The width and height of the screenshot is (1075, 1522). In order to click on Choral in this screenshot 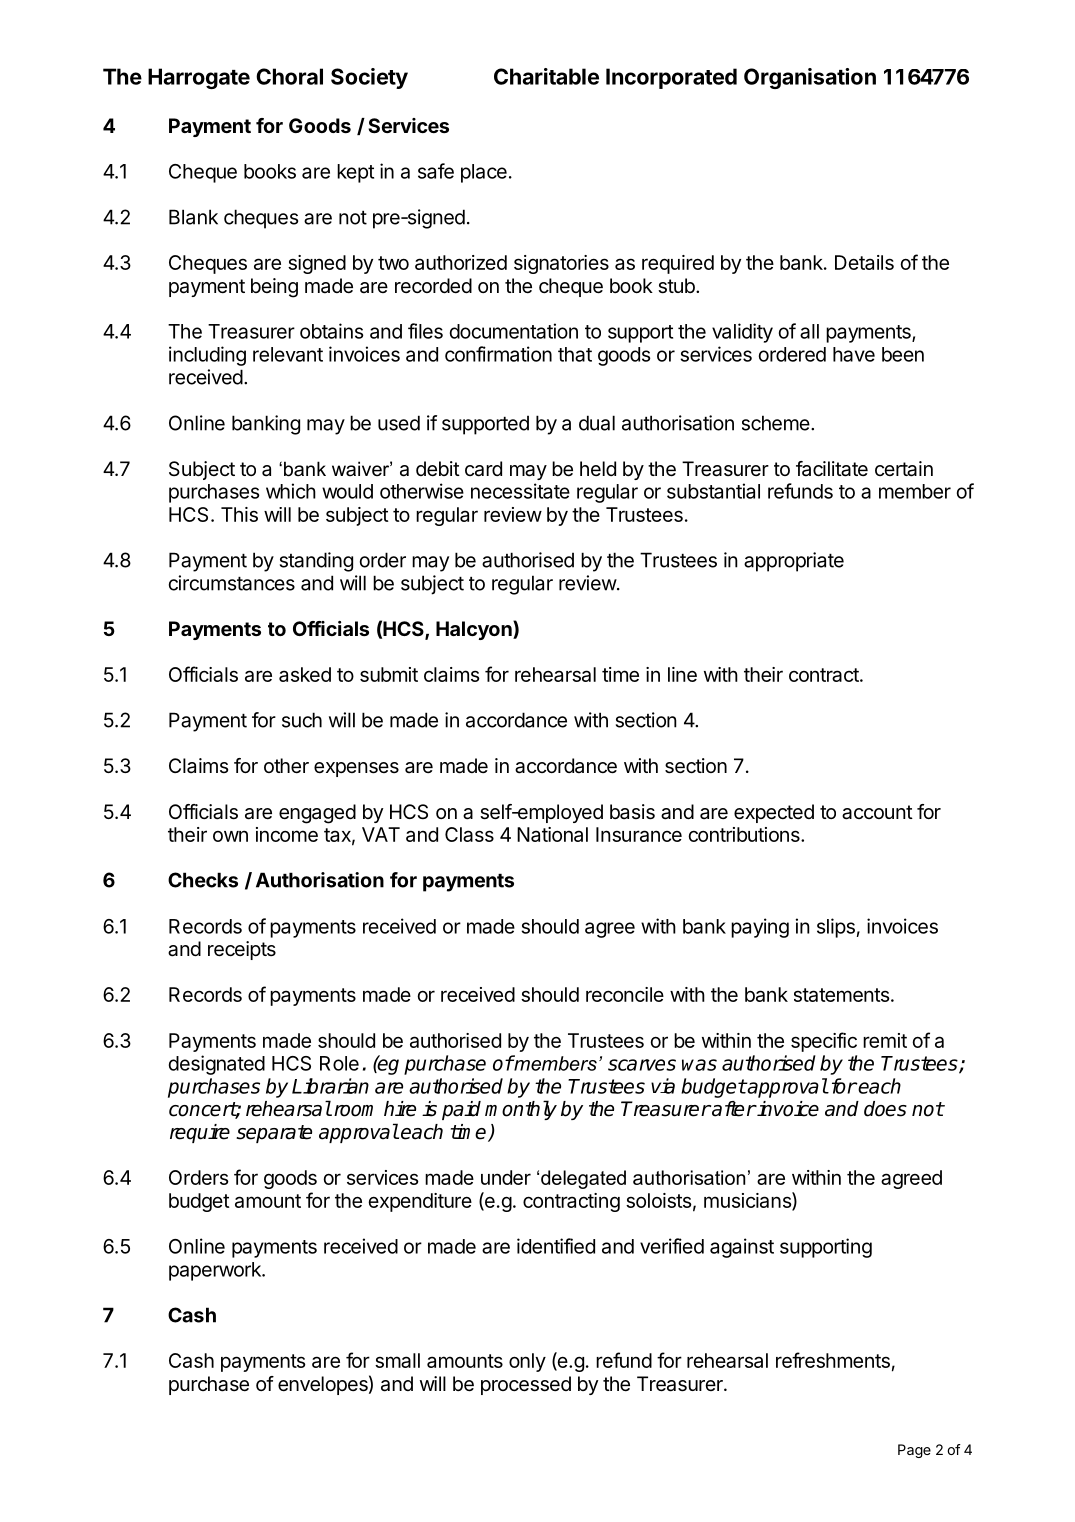, I will do `click(289, 76)`.
